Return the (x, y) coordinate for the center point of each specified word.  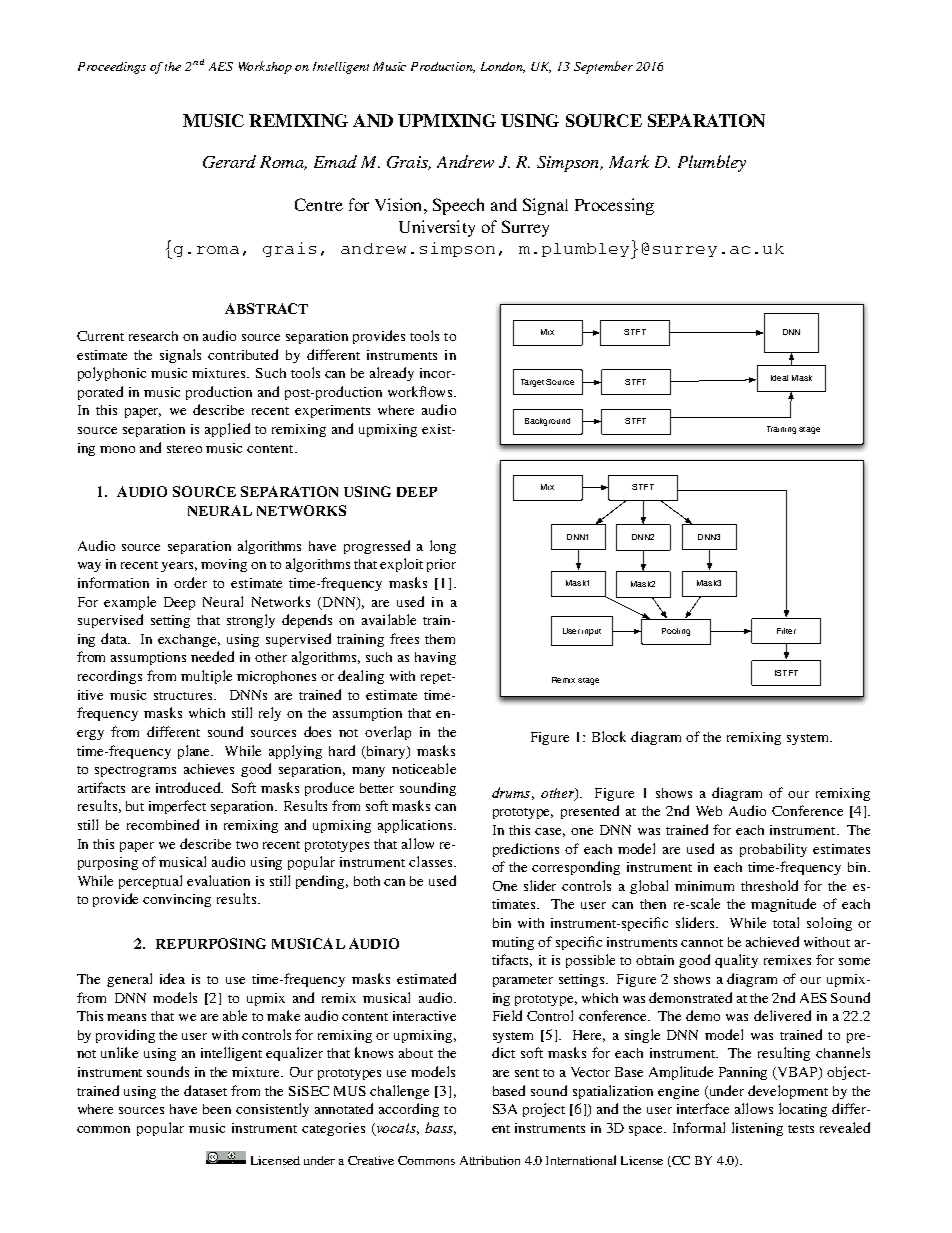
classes (430, 861)
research (153, 336)
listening (757, 1129)
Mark (629, 161)
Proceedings (112, 68)
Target (532, 383)
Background (547, 422)
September (603, 67)
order (190, 582)
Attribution (490, 1160)
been (217, 1109)
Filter (786, 631)
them (440, 639)
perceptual (150, 882)
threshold (769, 885)
